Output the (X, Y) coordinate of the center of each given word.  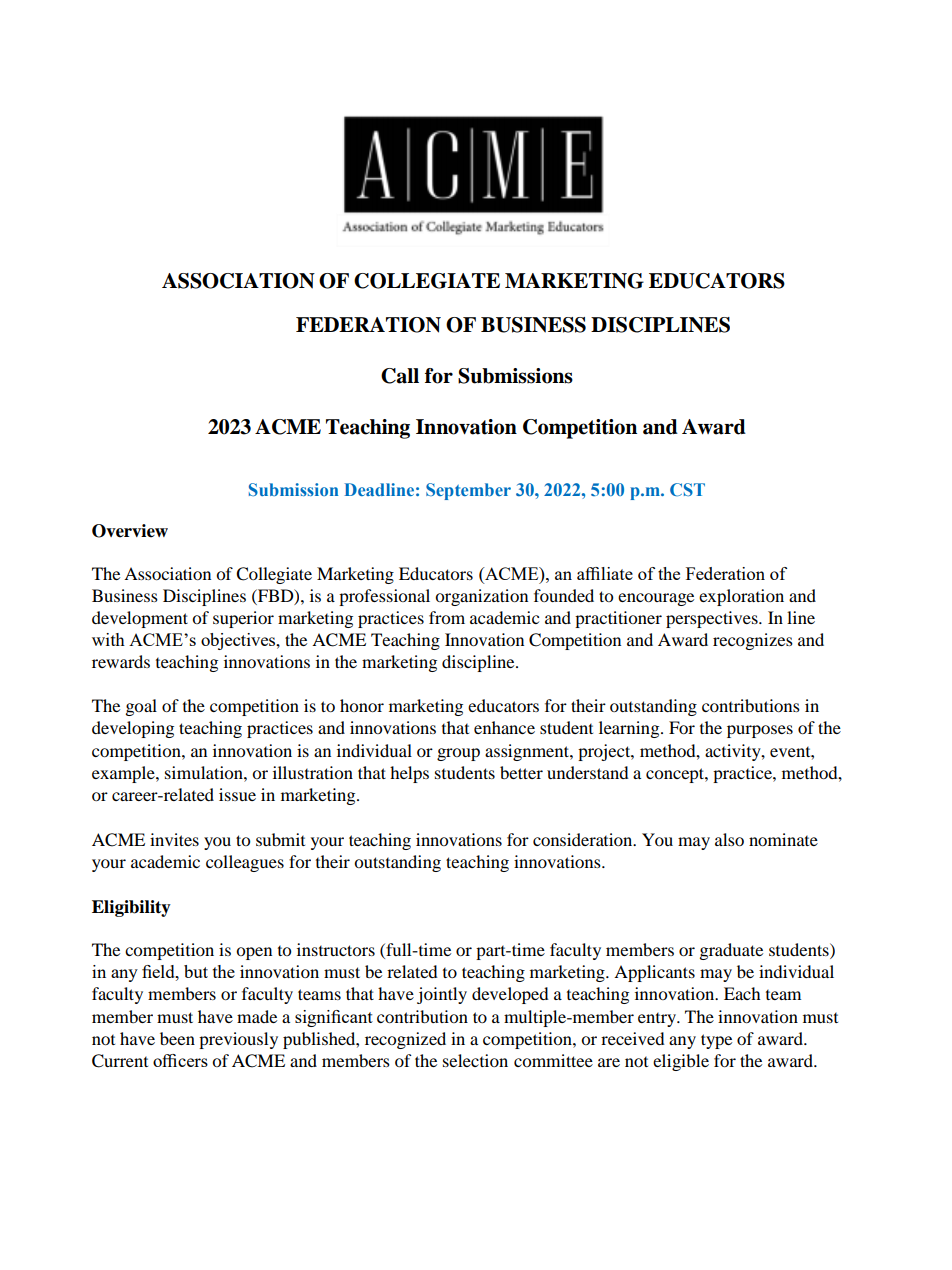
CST (687, 489)
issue (237, 794)
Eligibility (131, 908)
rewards (121, 661)
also (729, 839)
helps (409, 774)
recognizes (753, 641)
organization (481, 597)
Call (400, 376)
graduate (731, 951)
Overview (130, 531)
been (177, 1038)
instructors (336, 949)
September (468, 491)
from (447, 617)
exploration (741, 597)
